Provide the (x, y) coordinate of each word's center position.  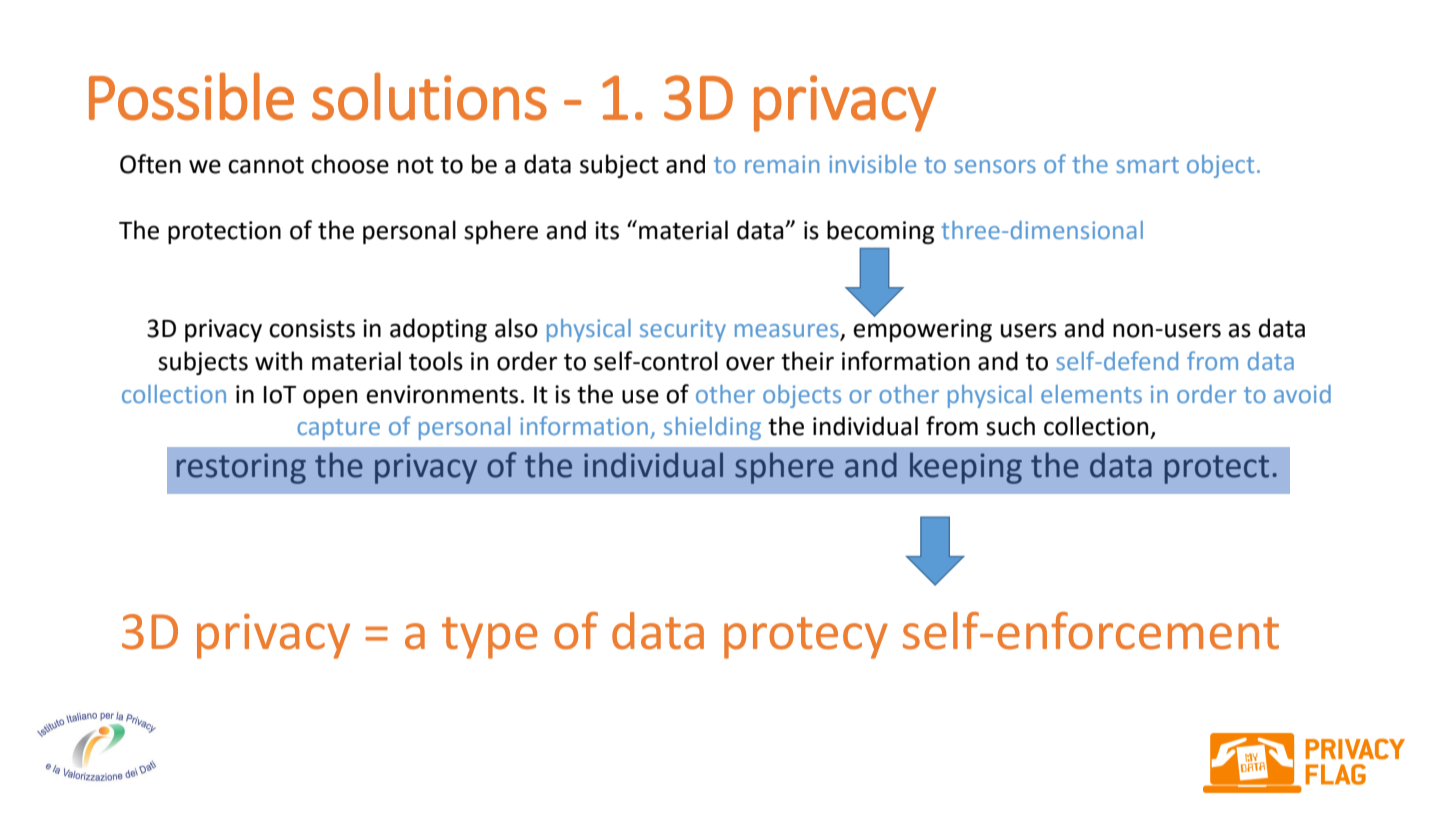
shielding (712, 428)
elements (1091, 394)
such (1010, 426)
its (607, 230)
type (489, 638)
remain (782, 164)
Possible (191, 96)
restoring (241, 468)
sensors (995, 166)
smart (1147, 165)
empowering (922, 330)
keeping (966, 468)
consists (312, 328)
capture (338, 429)
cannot (266, 165)
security (683, 330)
